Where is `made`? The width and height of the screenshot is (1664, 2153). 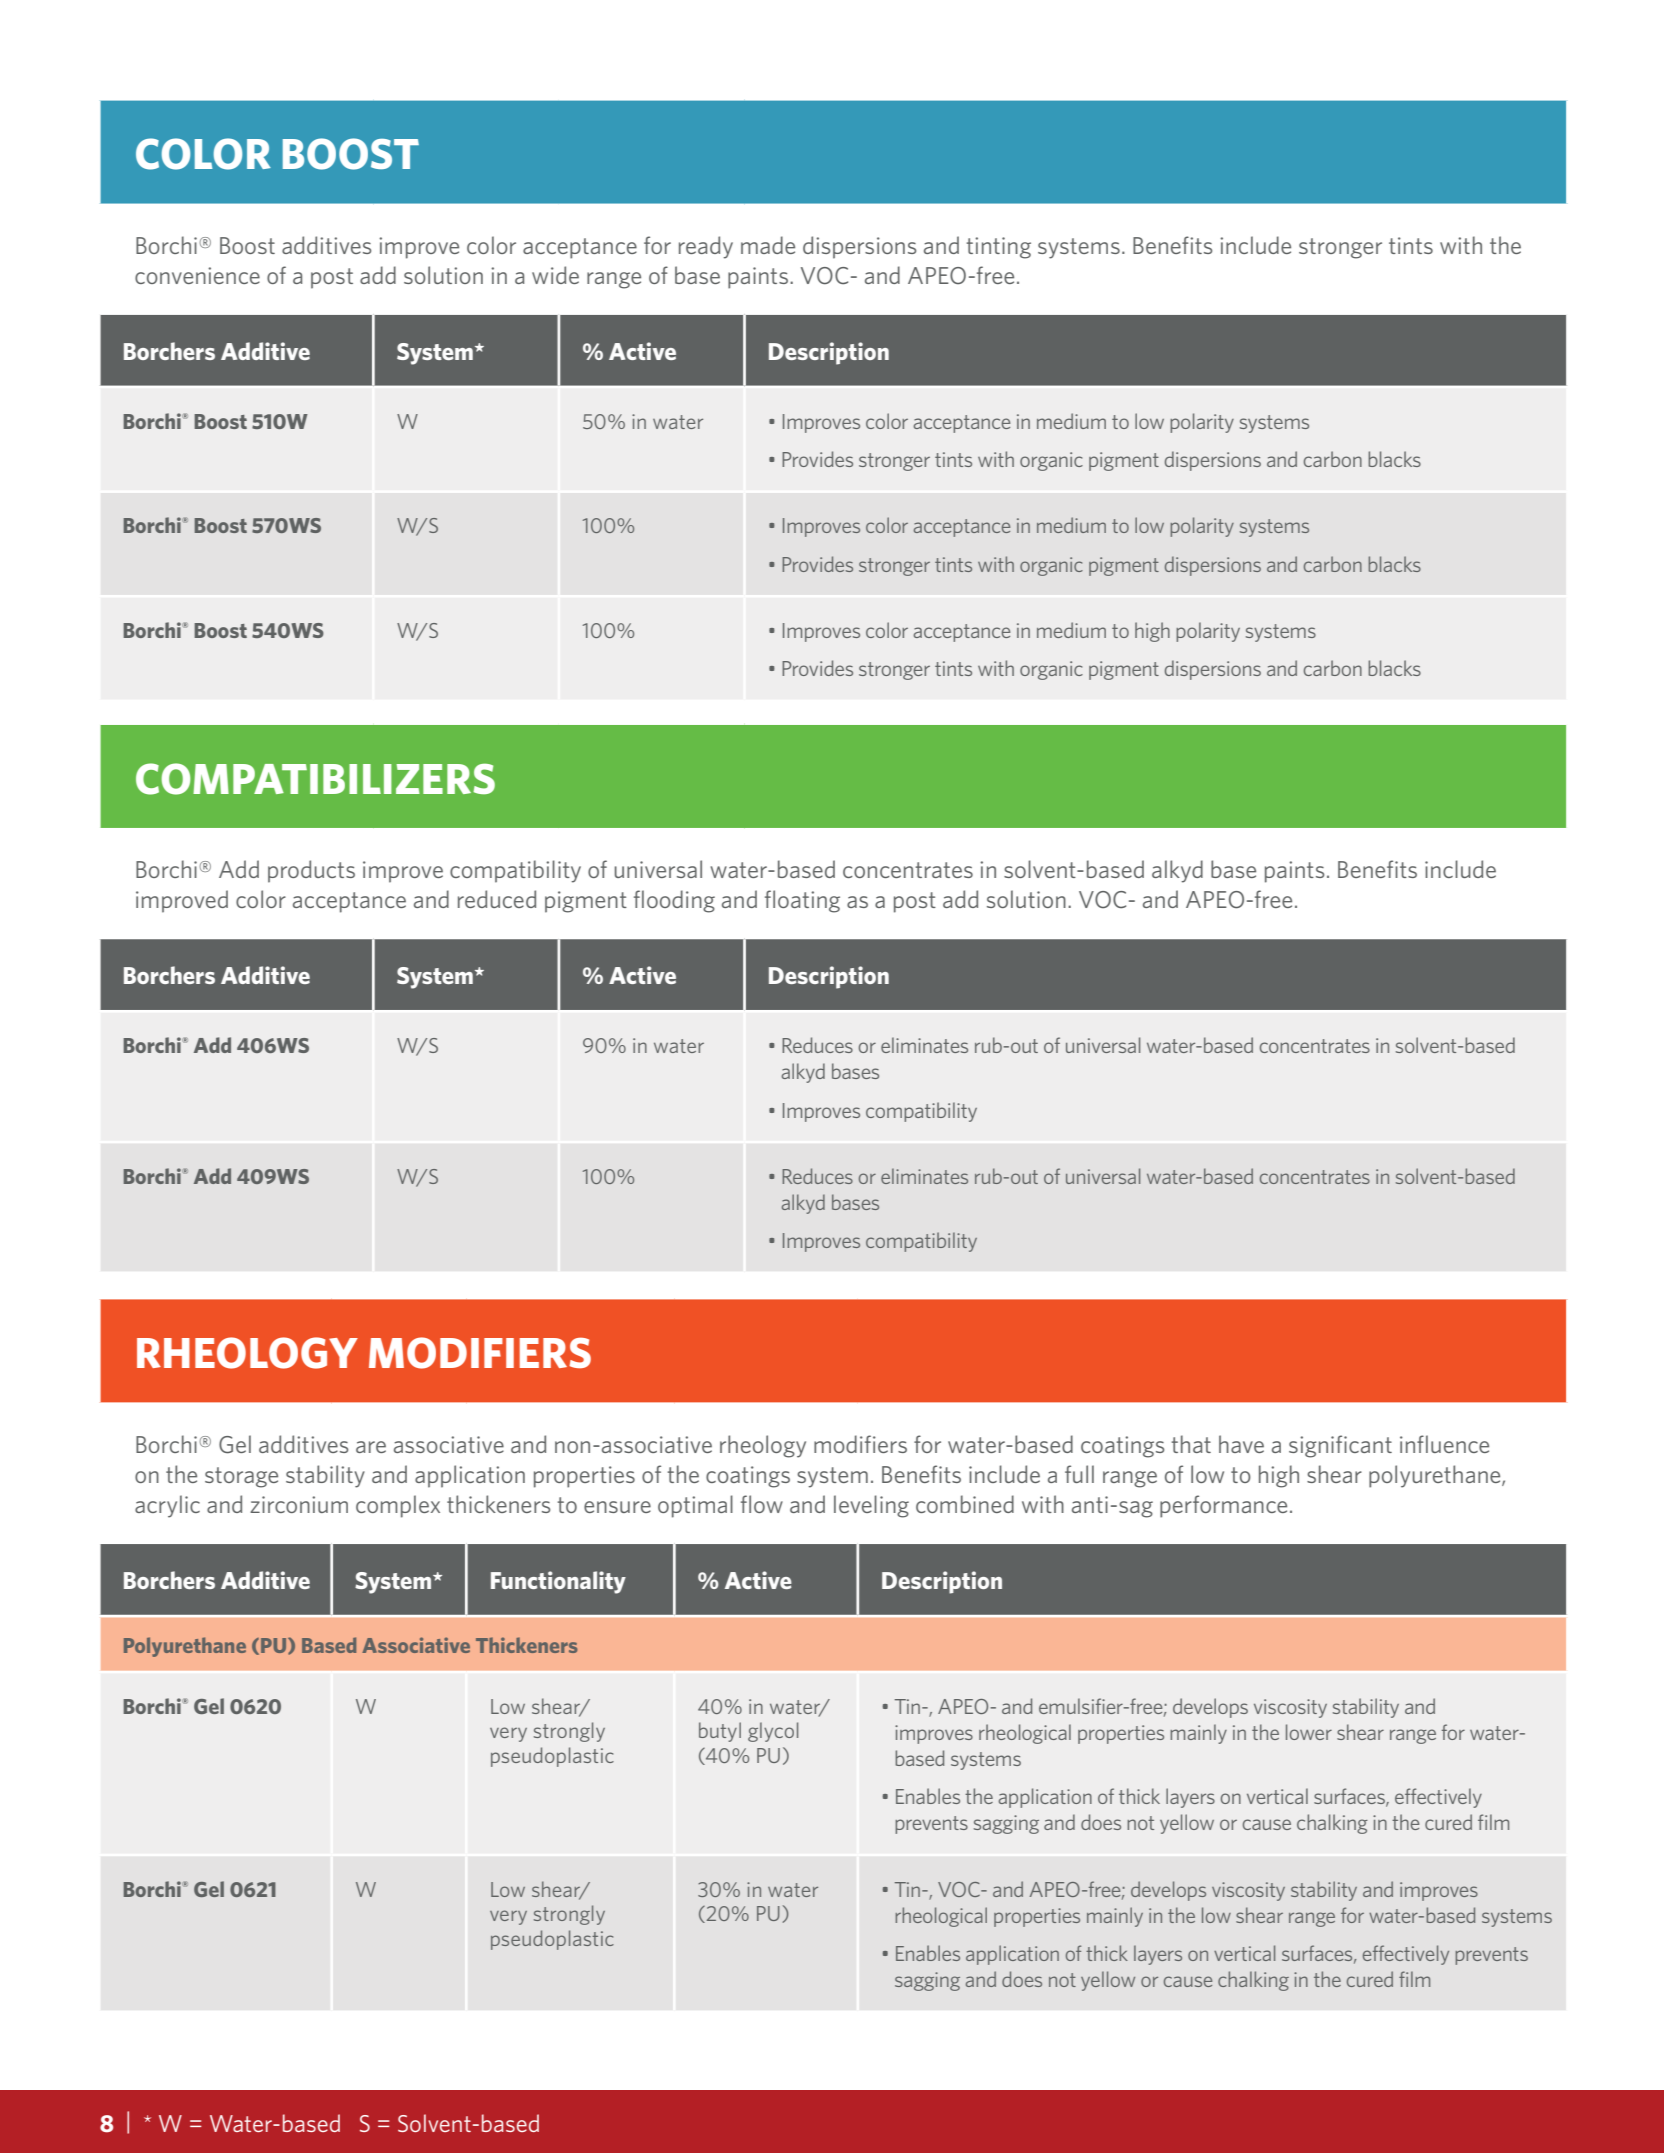 made is located at coordinates (768, 245).
